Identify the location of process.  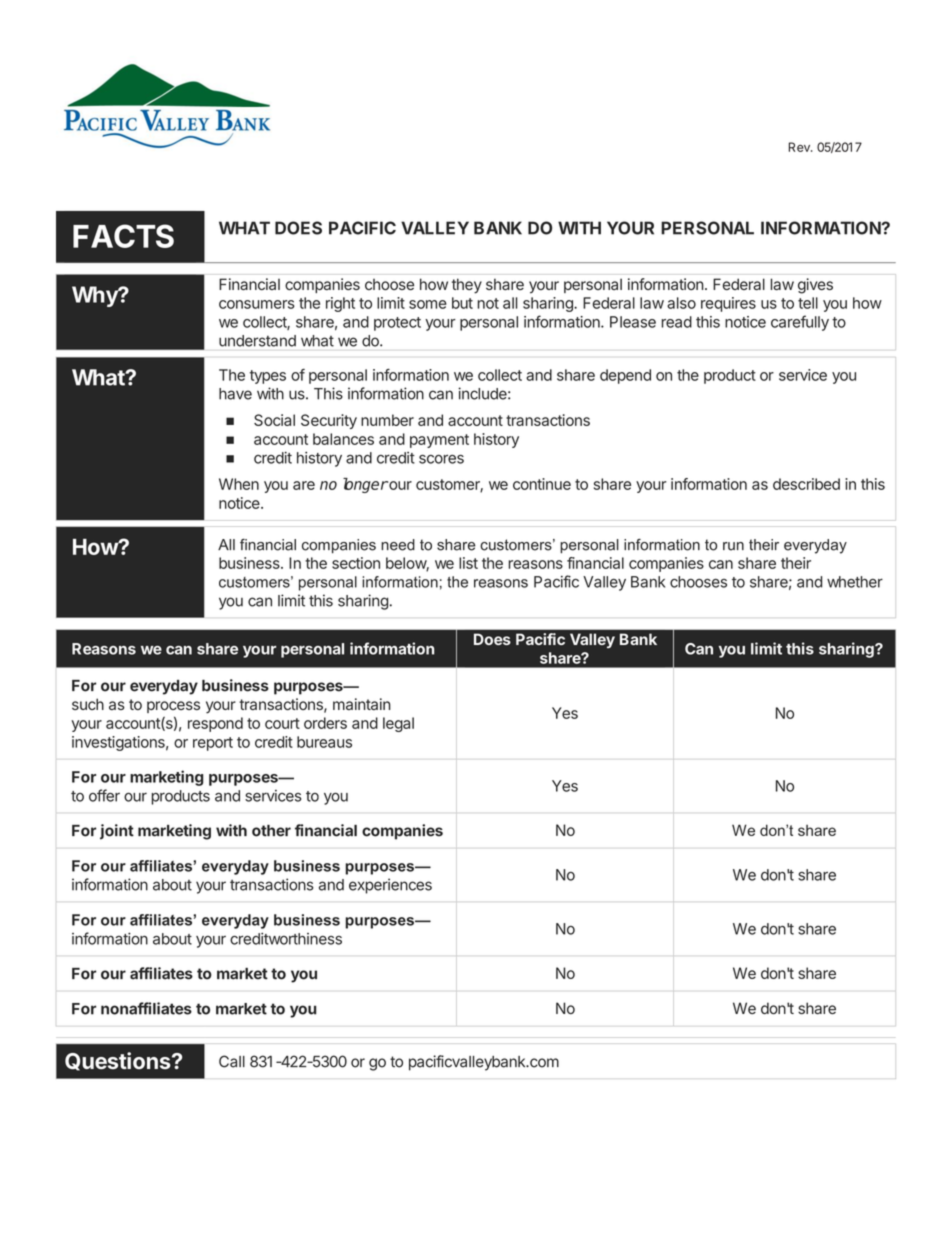
(173, 707).
